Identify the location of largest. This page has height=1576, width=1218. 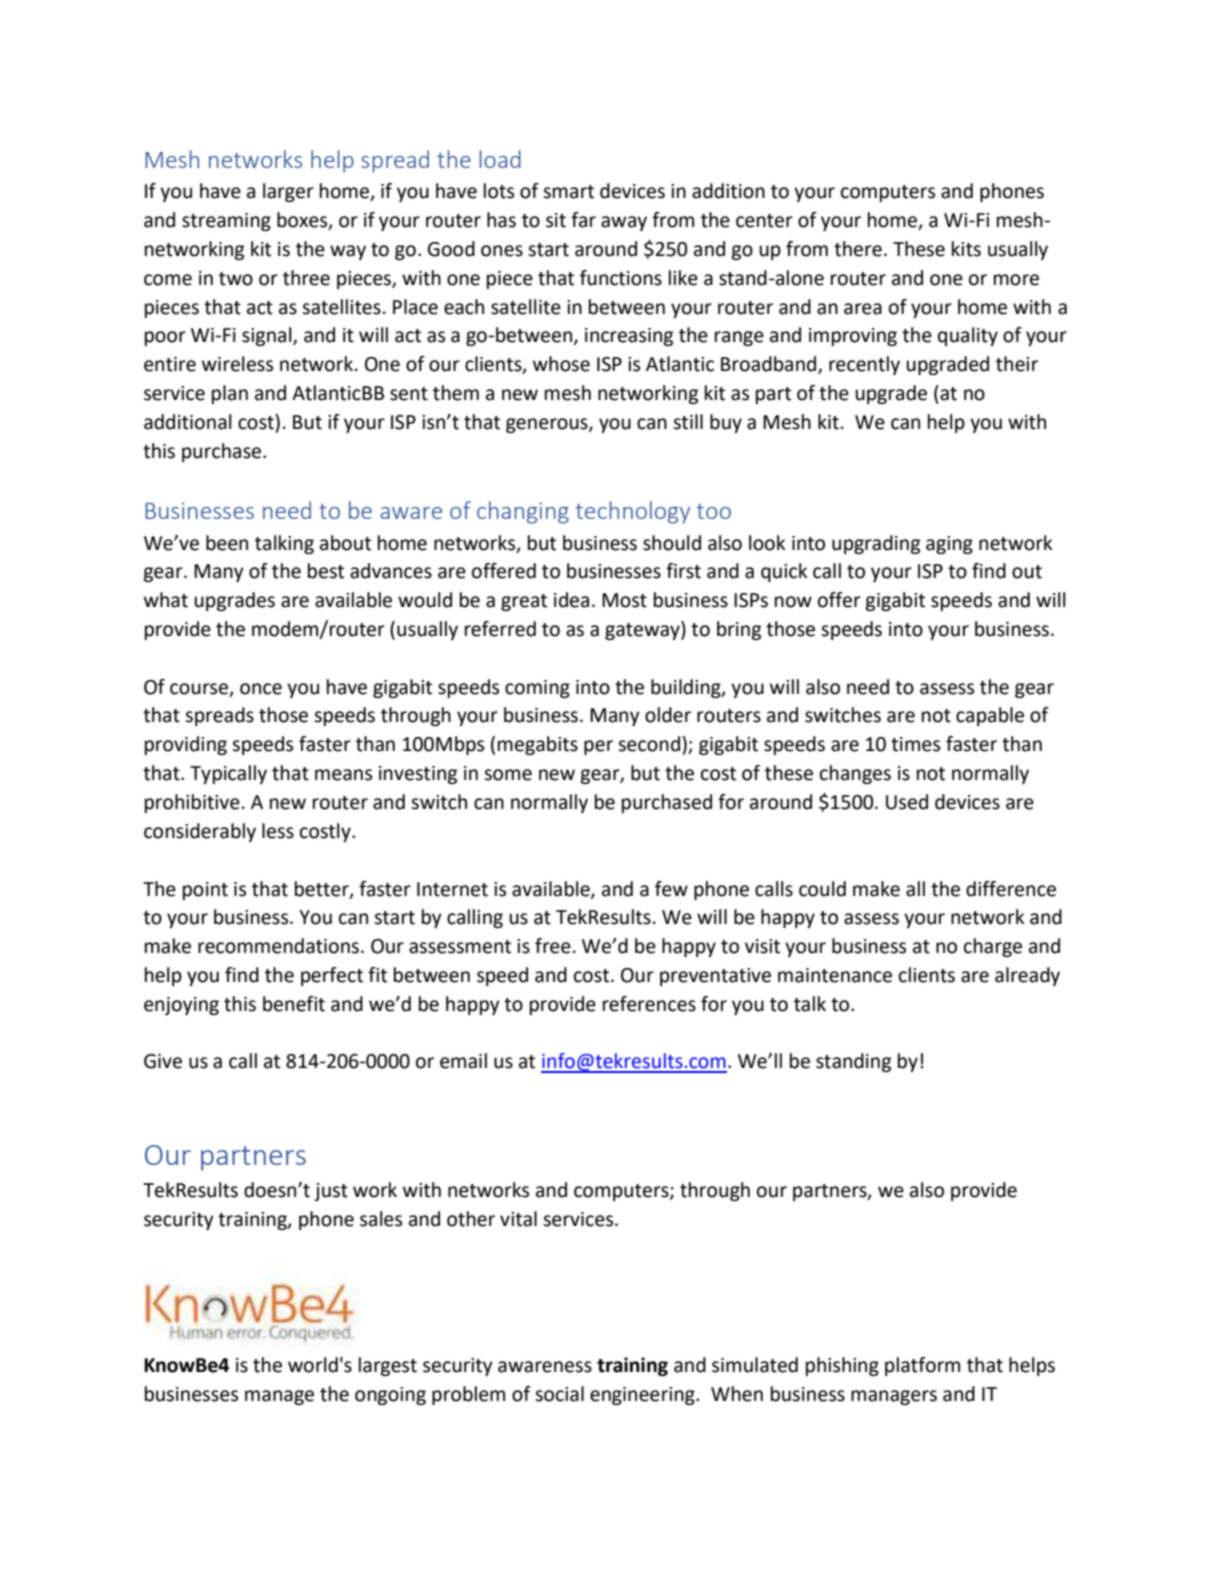
(388, 1366).
